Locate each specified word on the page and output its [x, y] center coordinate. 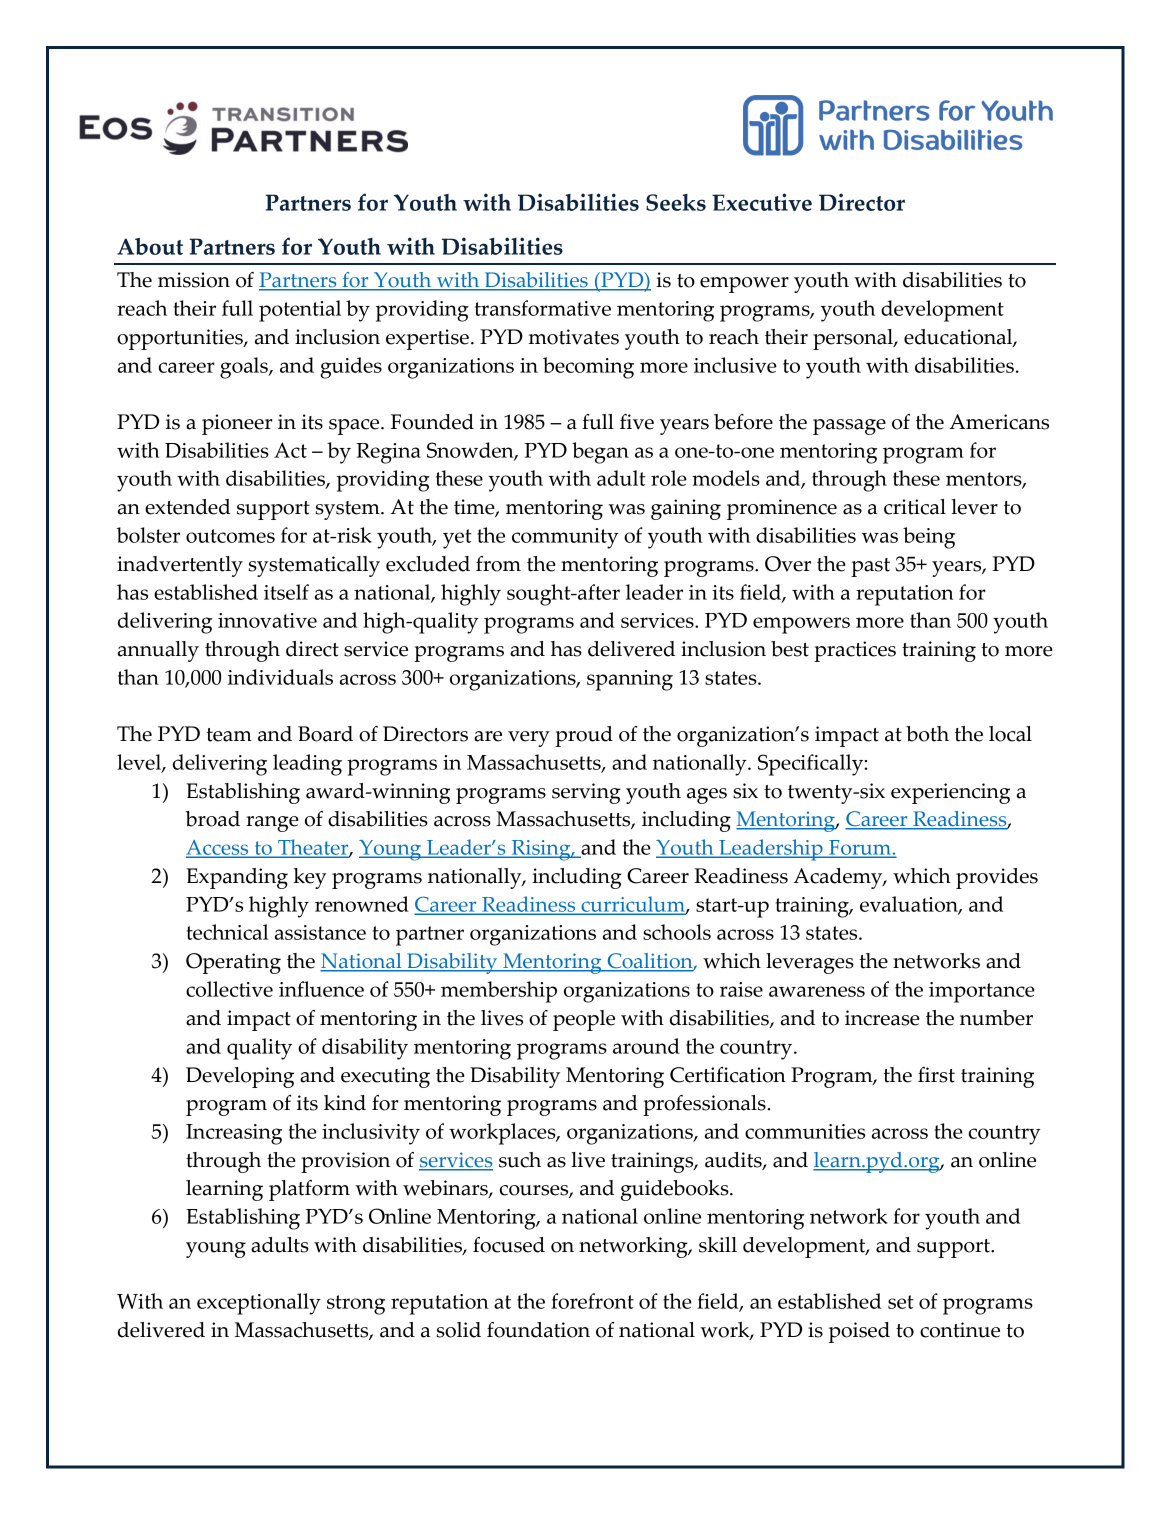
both [927, 734]
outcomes [230, 536]
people [584, 1020]
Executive [762, 202]
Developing [240, 1077]
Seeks [676, 202]
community [565, 538]
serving [586, 793]
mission [194, 280]
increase [882, 1018]
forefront [592, 1301]
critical [915, 507]
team [229, 735]
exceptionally [259, 1304]
